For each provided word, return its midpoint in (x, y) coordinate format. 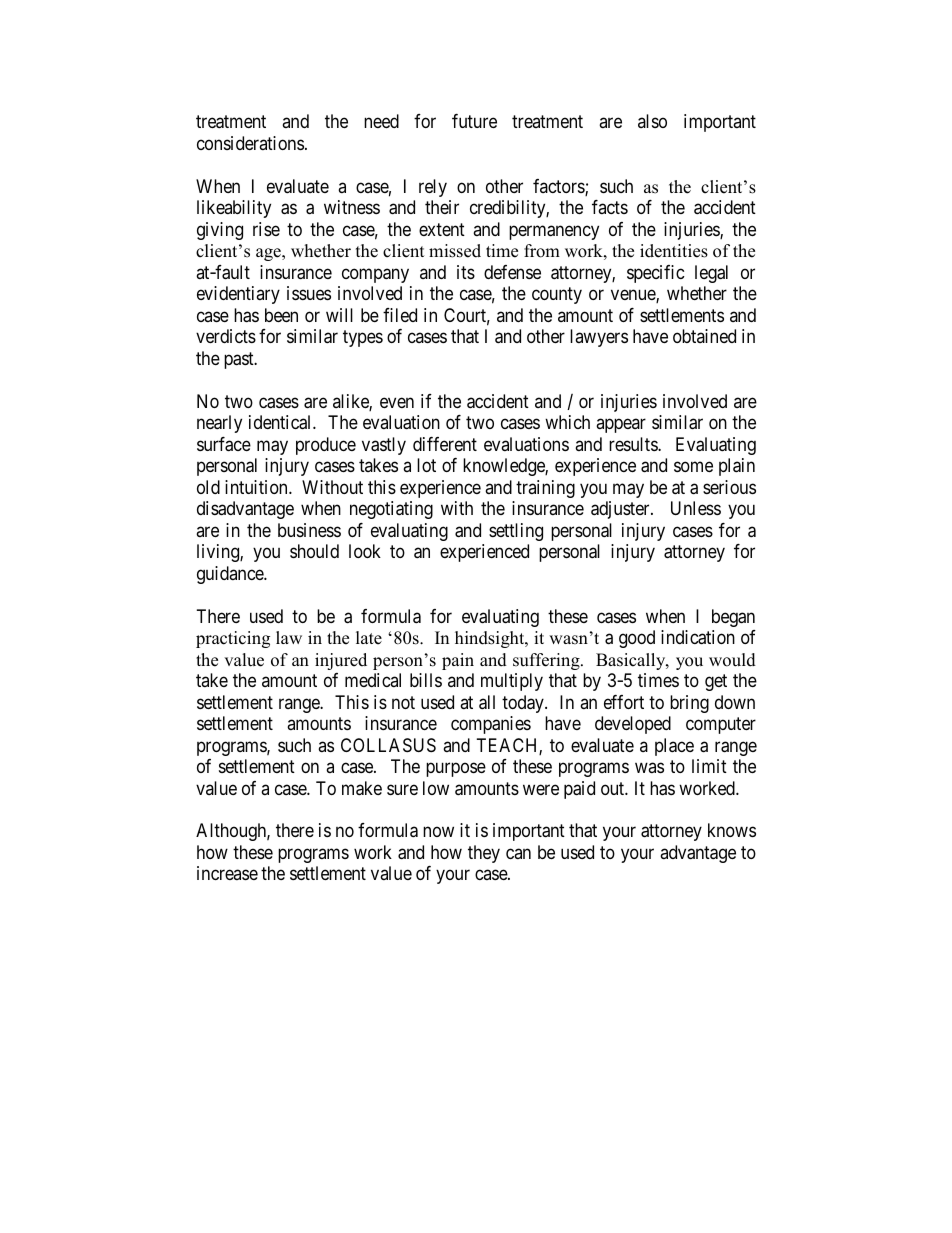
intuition (257, 487)
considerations (250, 143)
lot (426, 465)
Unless (696, 508)
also (652, 121)
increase (227, 873)
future (474, 121)
